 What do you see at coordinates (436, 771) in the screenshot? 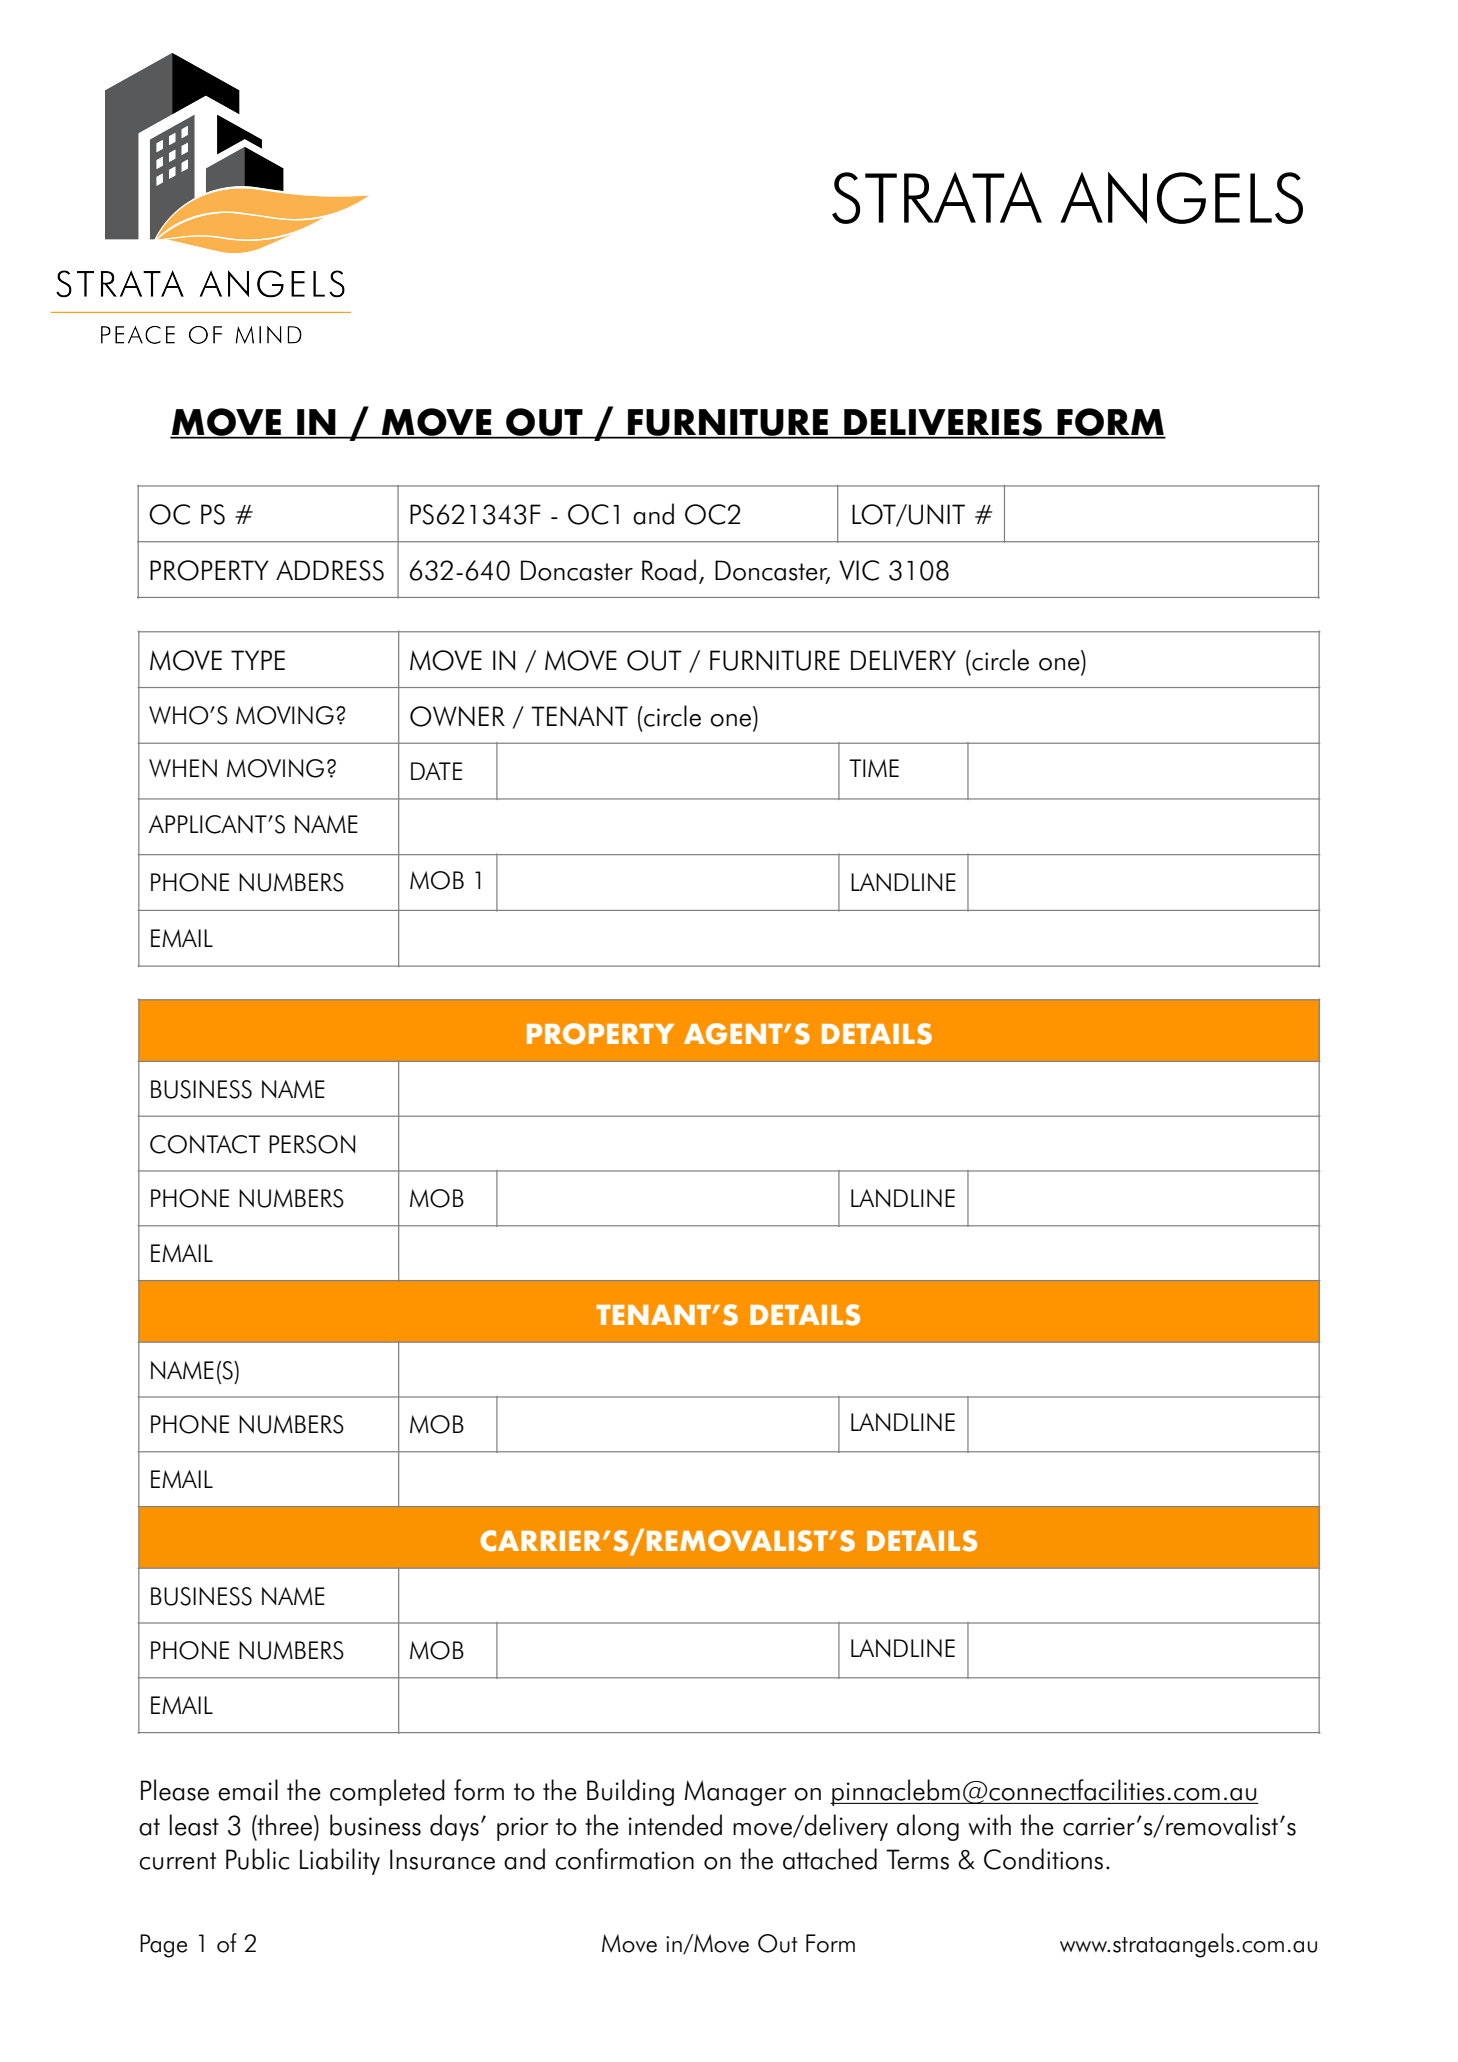
I see `DATE` at bounding box center [436, 771].
